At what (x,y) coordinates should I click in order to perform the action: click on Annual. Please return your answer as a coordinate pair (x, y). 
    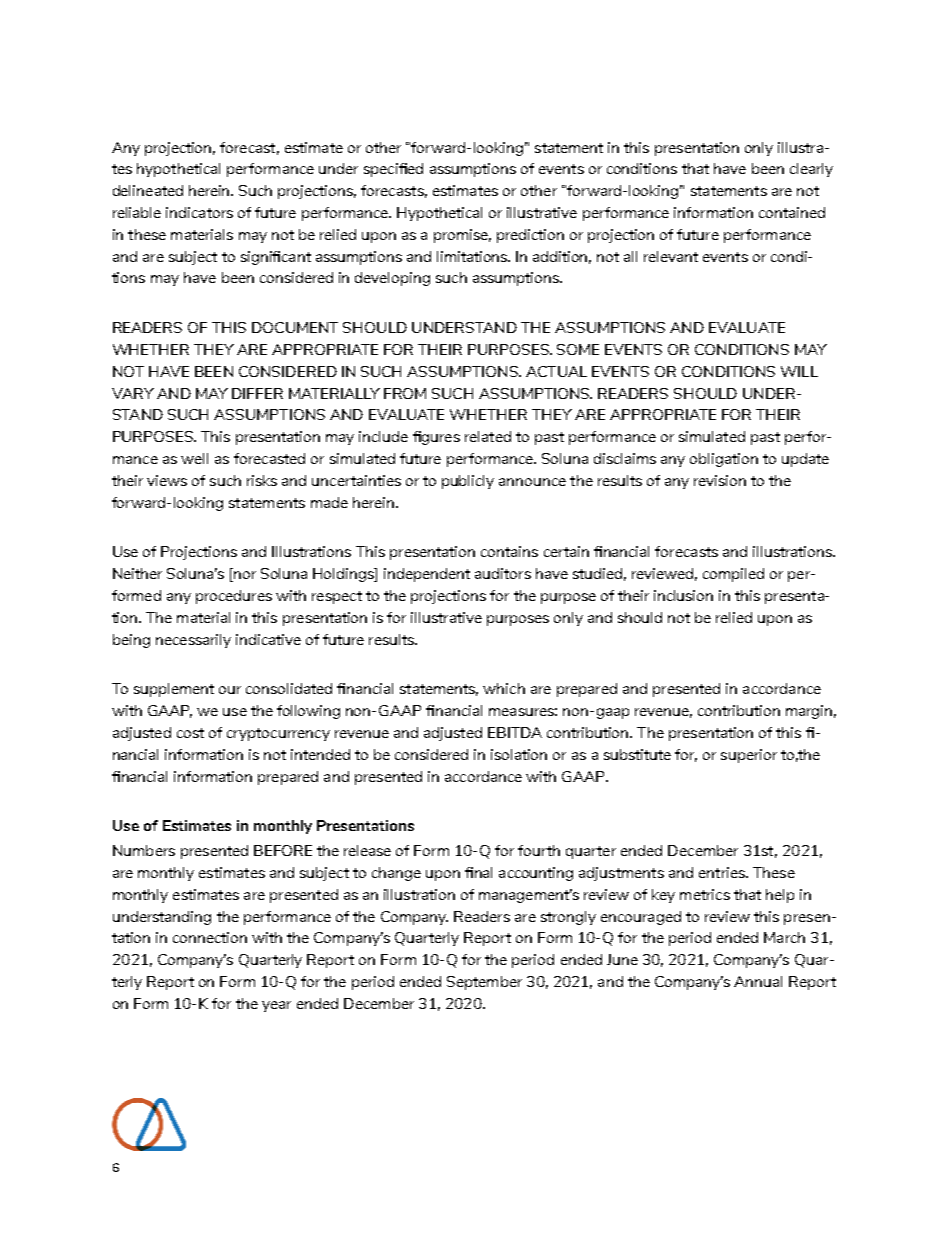
    Looking at the image, I should click on (758, 981).
